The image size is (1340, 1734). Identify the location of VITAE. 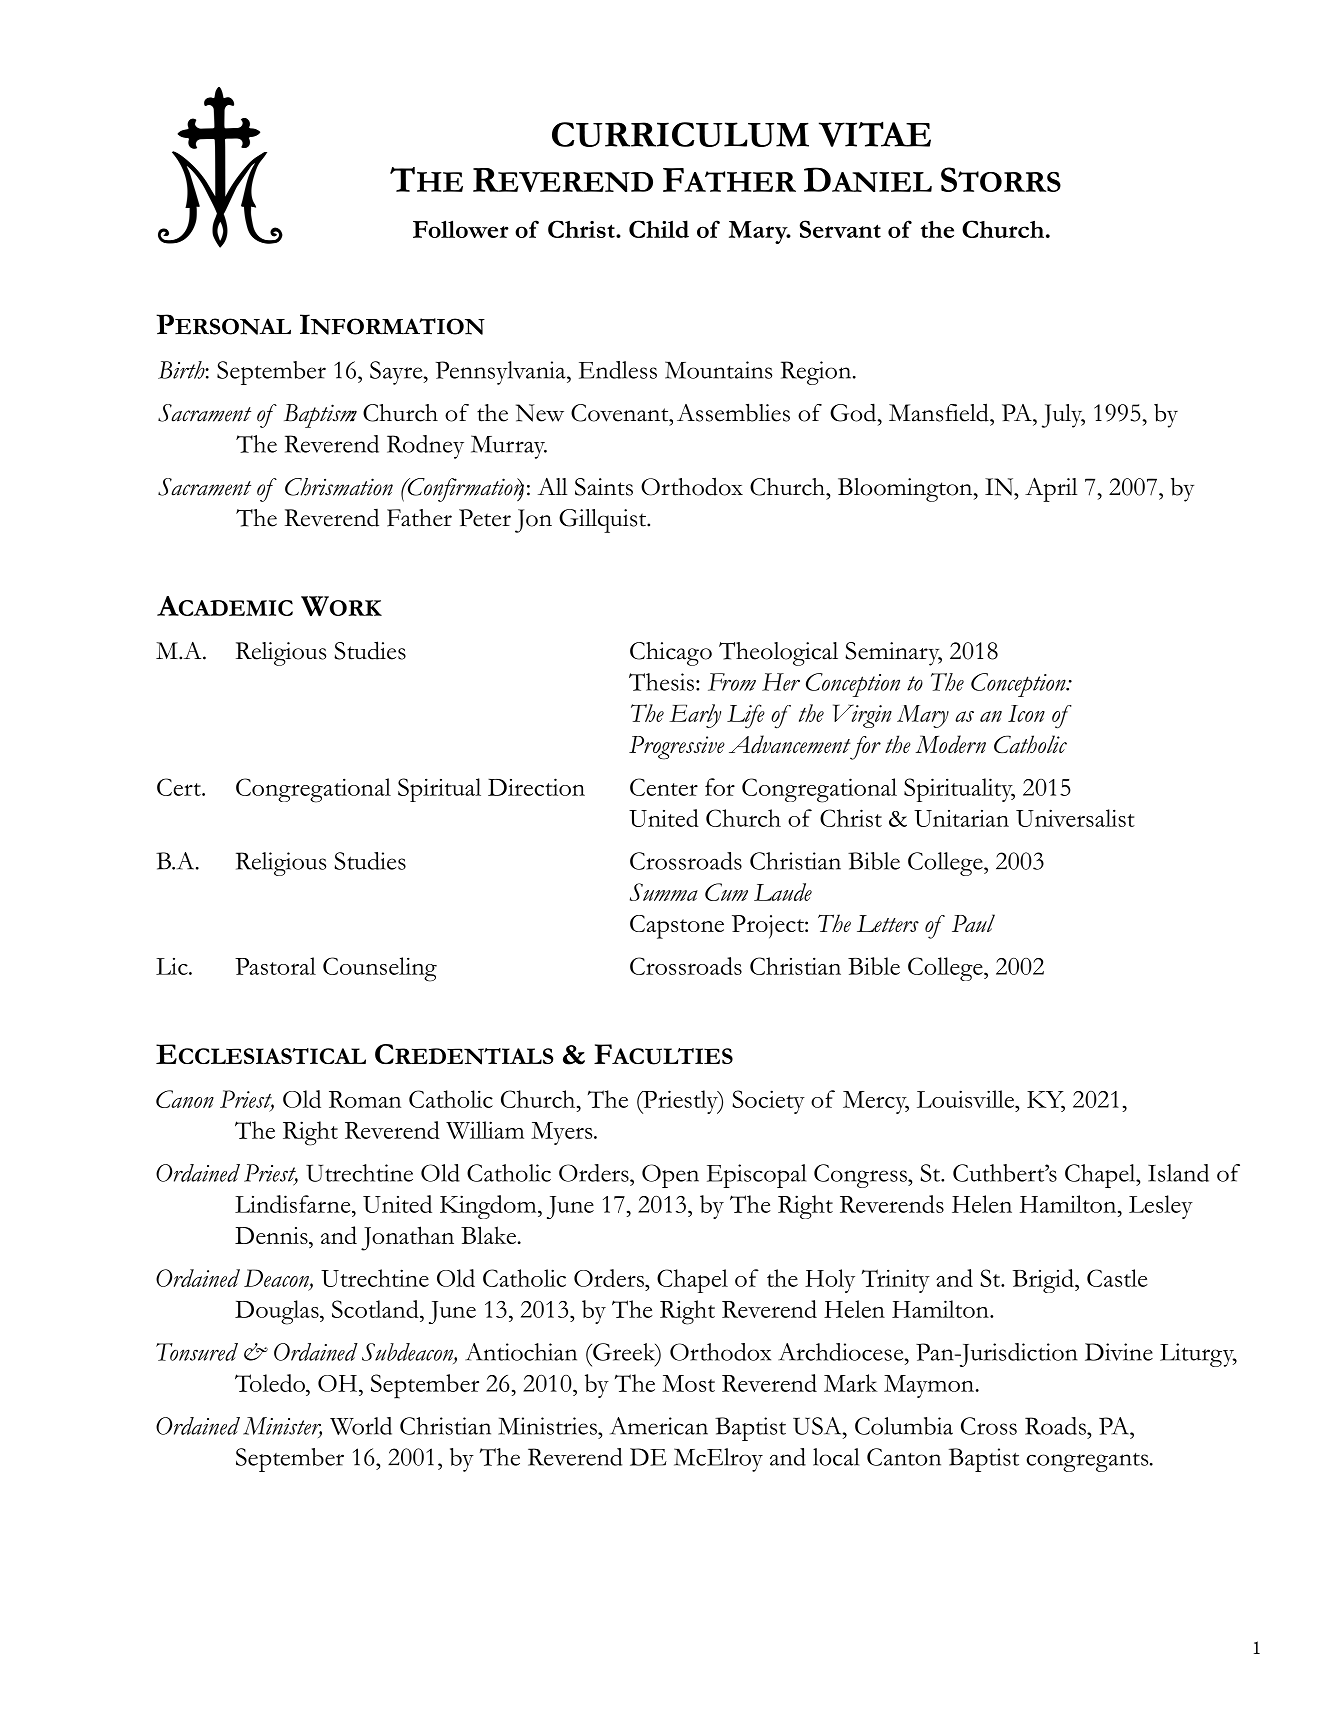
(875, 134).
